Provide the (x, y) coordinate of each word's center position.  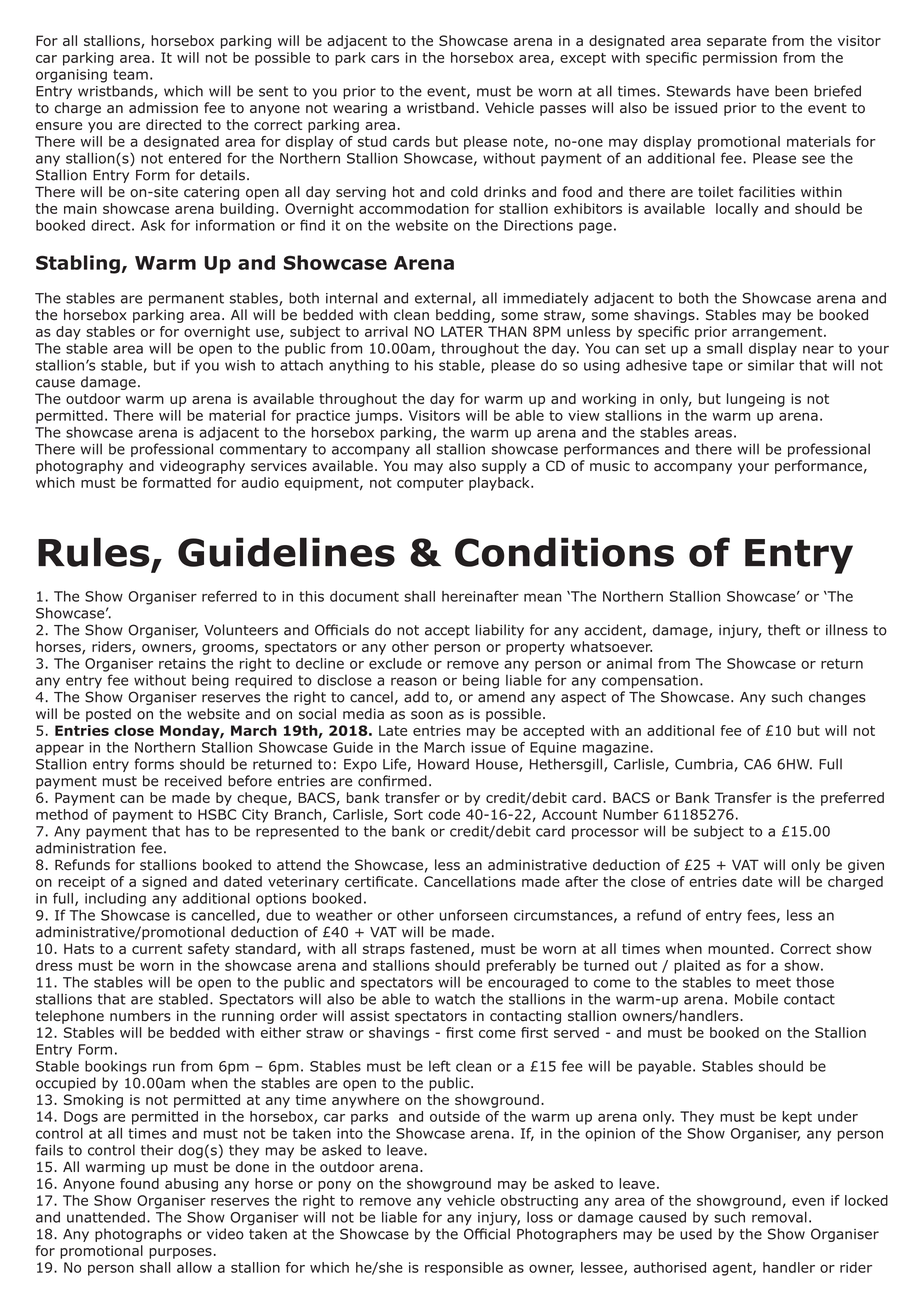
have (753, 91)
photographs (138, 1235)
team (130, 74)
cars (385, 59)
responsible (464, 1269)
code (444, 814)
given (866, 866)
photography (79, 467)
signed (164, 883)
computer (430, 484)
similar (771, 365)
